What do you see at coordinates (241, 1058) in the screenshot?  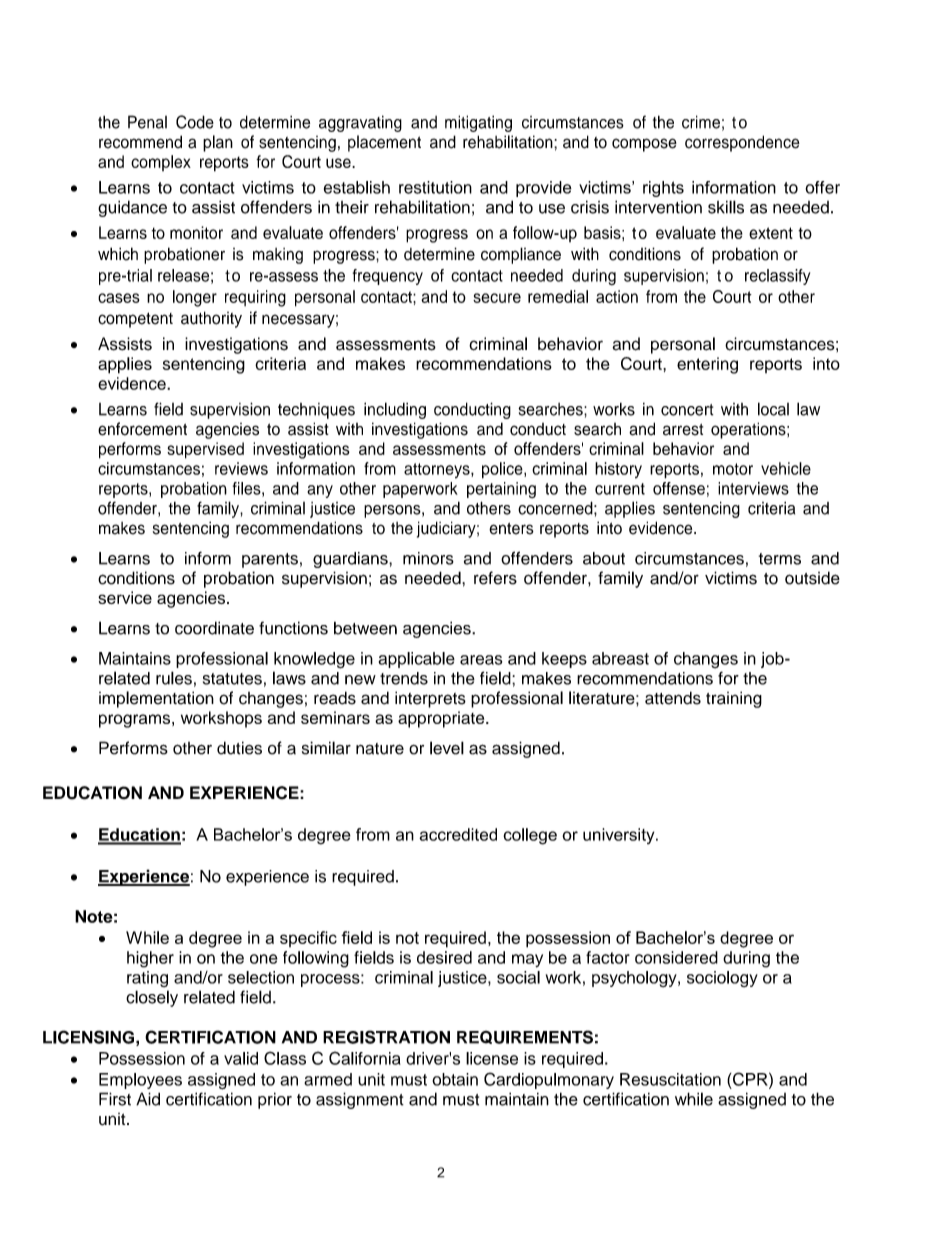 I see `valid` at bounding box center [241, 1058].
